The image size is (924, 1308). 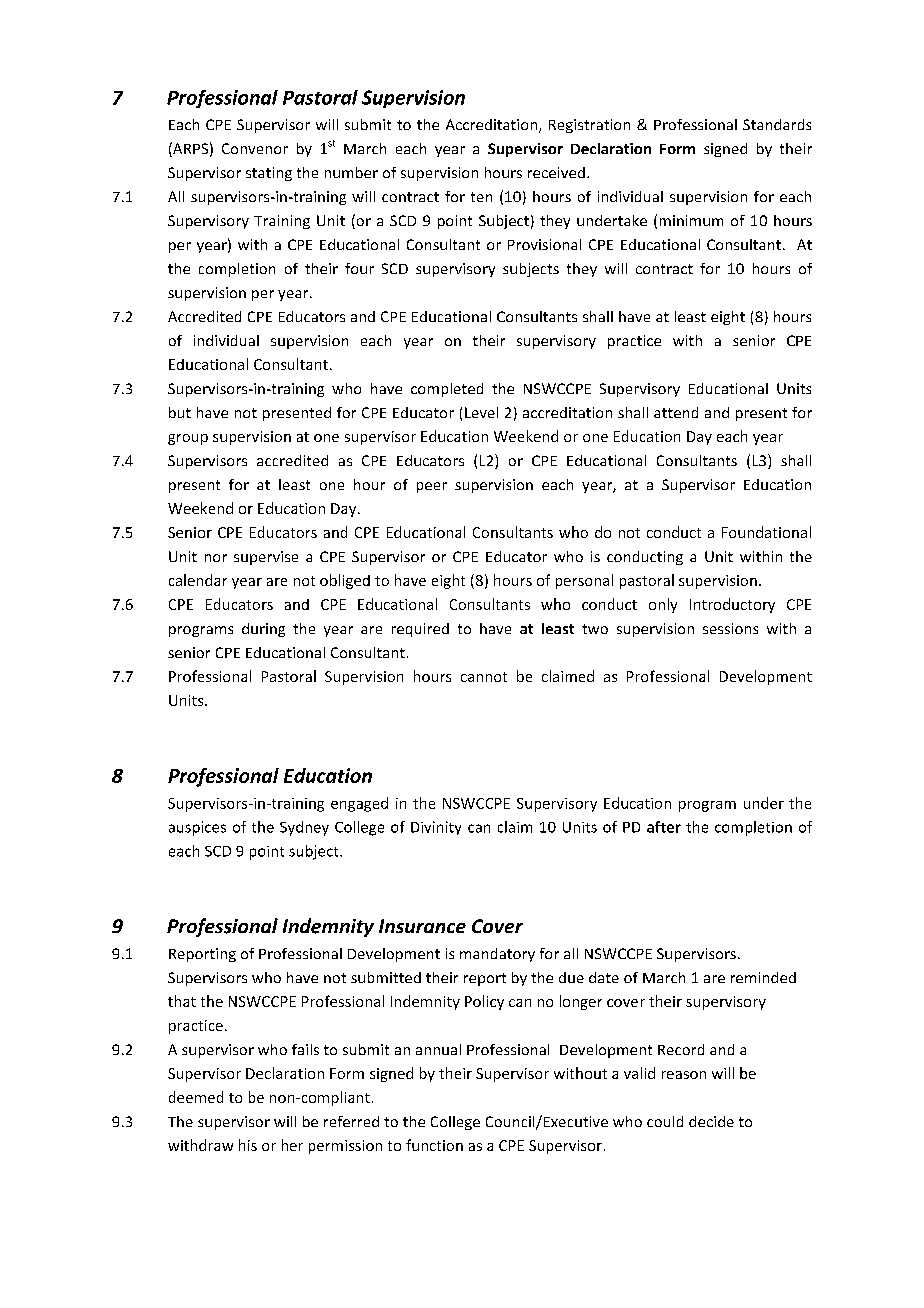 I want to click on Divinity, so click(x=436, y=828).
